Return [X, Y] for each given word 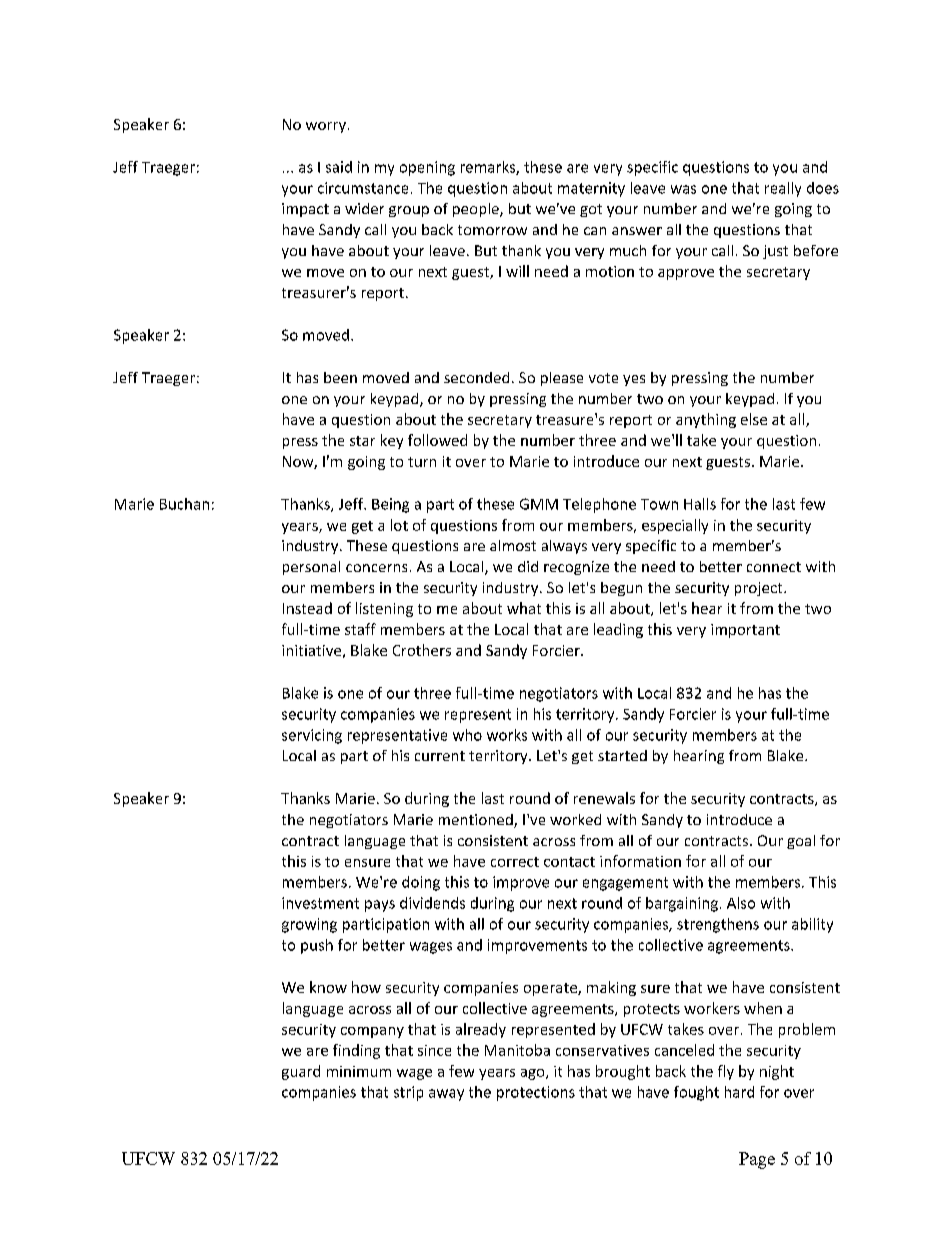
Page [757, 1160]
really [783, 189]
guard [301, 1072]
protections [536, 1093]
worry [326, 127]
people [477, 210]
